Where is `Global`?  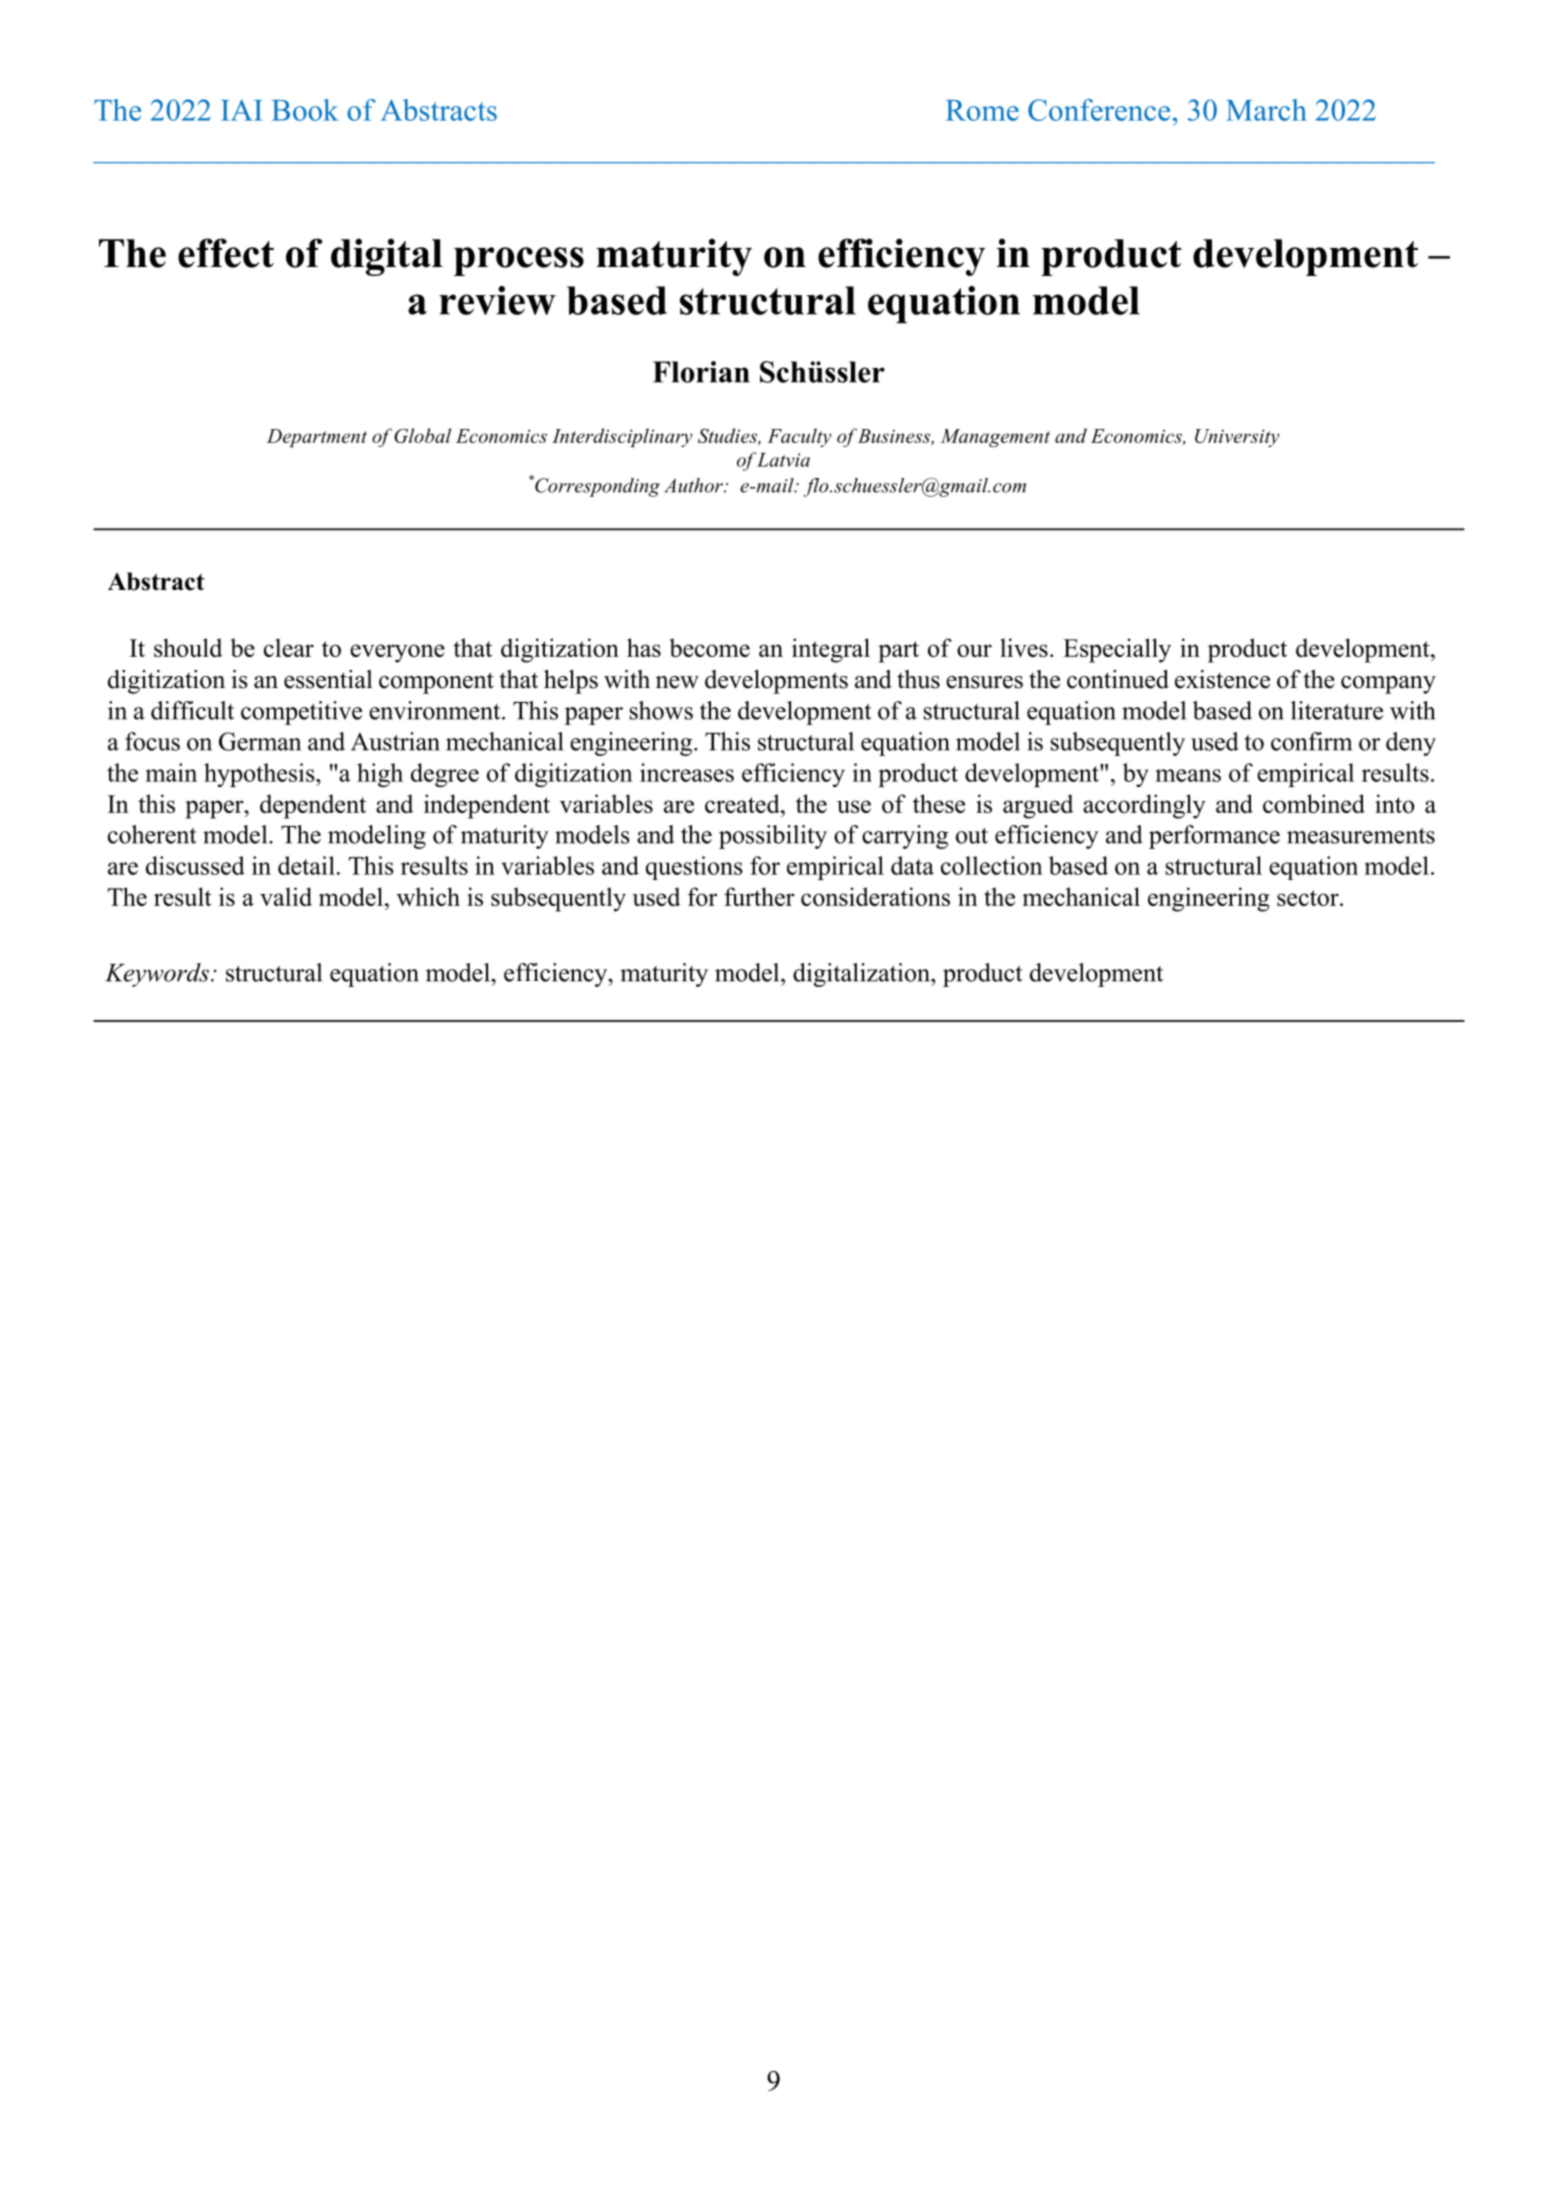 Global is located at coordinates (422, 435).
